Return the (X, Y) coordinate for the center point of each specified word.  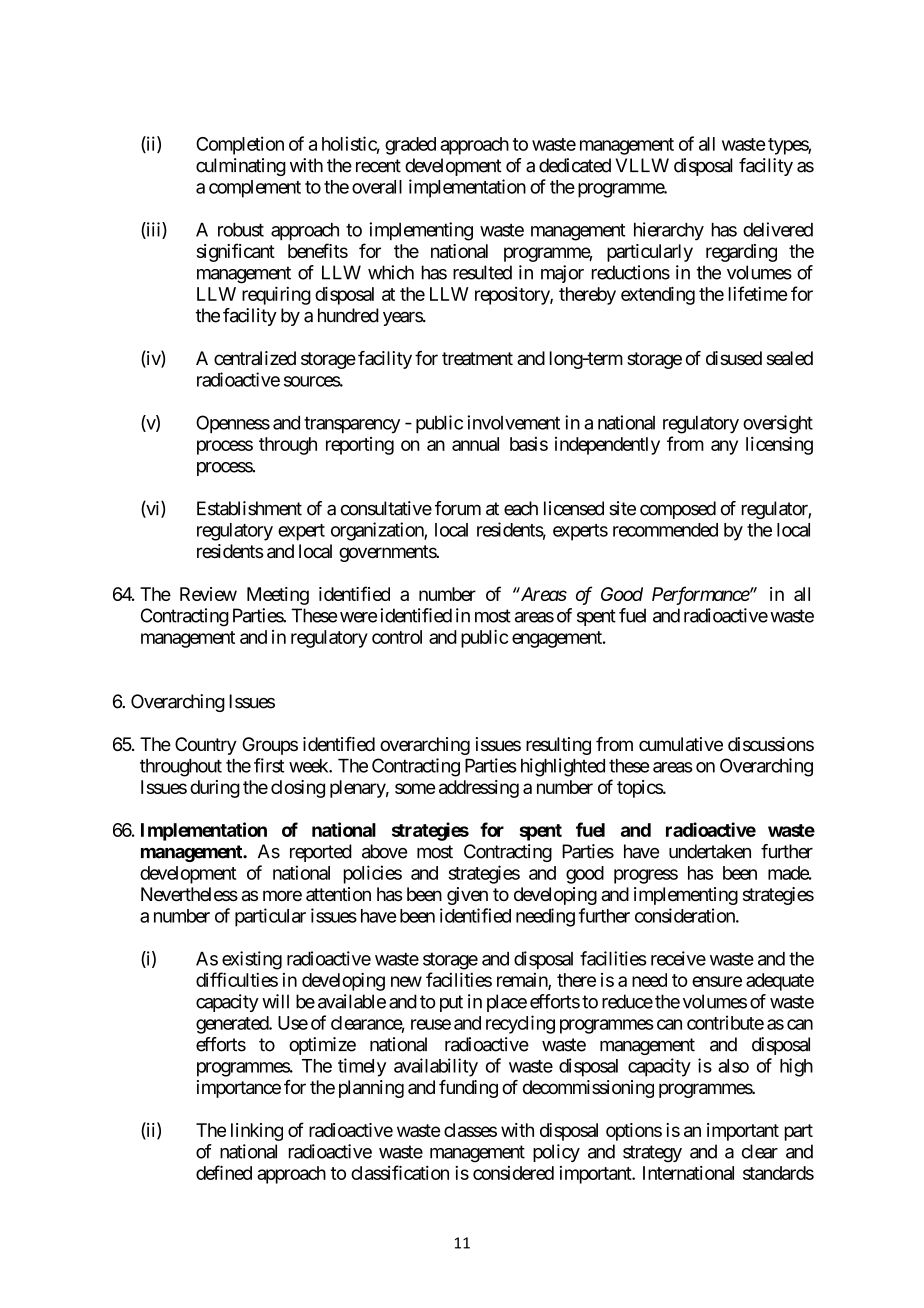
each (521, 508)
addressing (479, 789)
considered (513, 1173)
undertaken (710, 851)
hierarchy (669, 231)
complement (255, 189)
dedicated (575, 165)
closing (298, 789)
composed (678, 510)
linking (257, 1132)
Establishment (249, 508)
